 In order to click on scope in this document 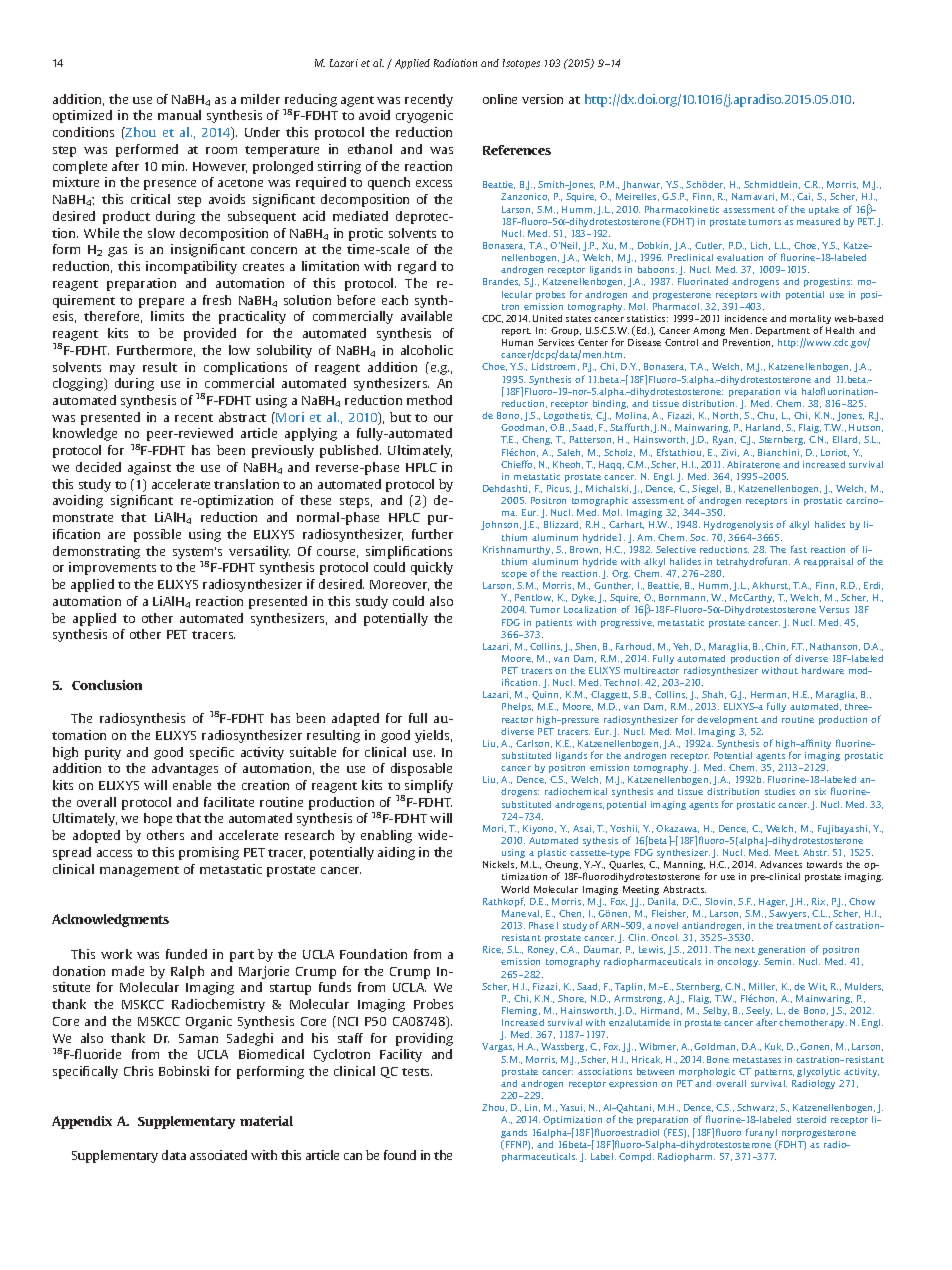, I will do `click(514, 575)`.
